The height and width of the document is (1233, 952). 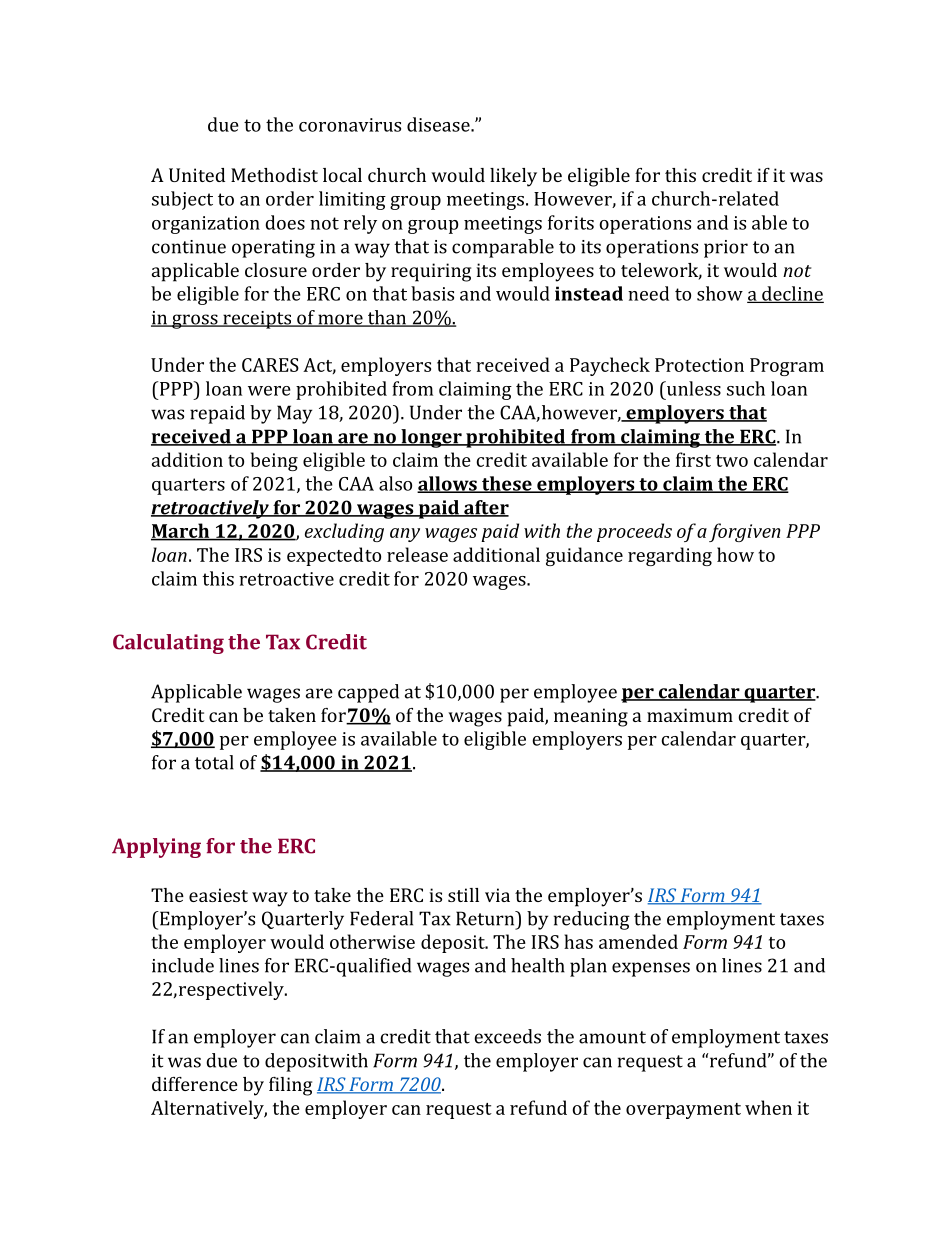 I want to click on United, so click(x=197, y=175).
